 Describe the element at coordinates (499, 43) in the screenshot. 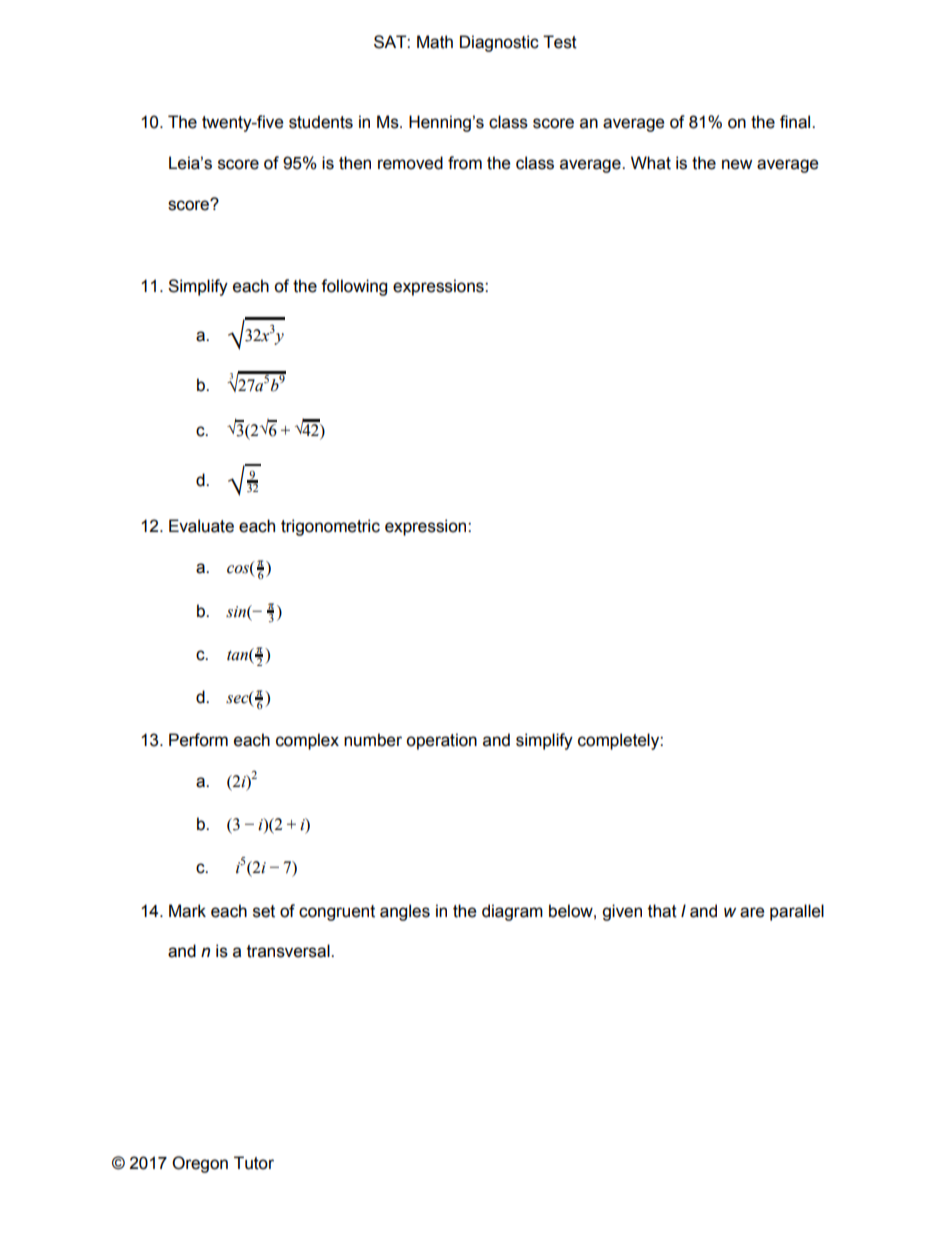

I see `Diagnostic` at that location.
